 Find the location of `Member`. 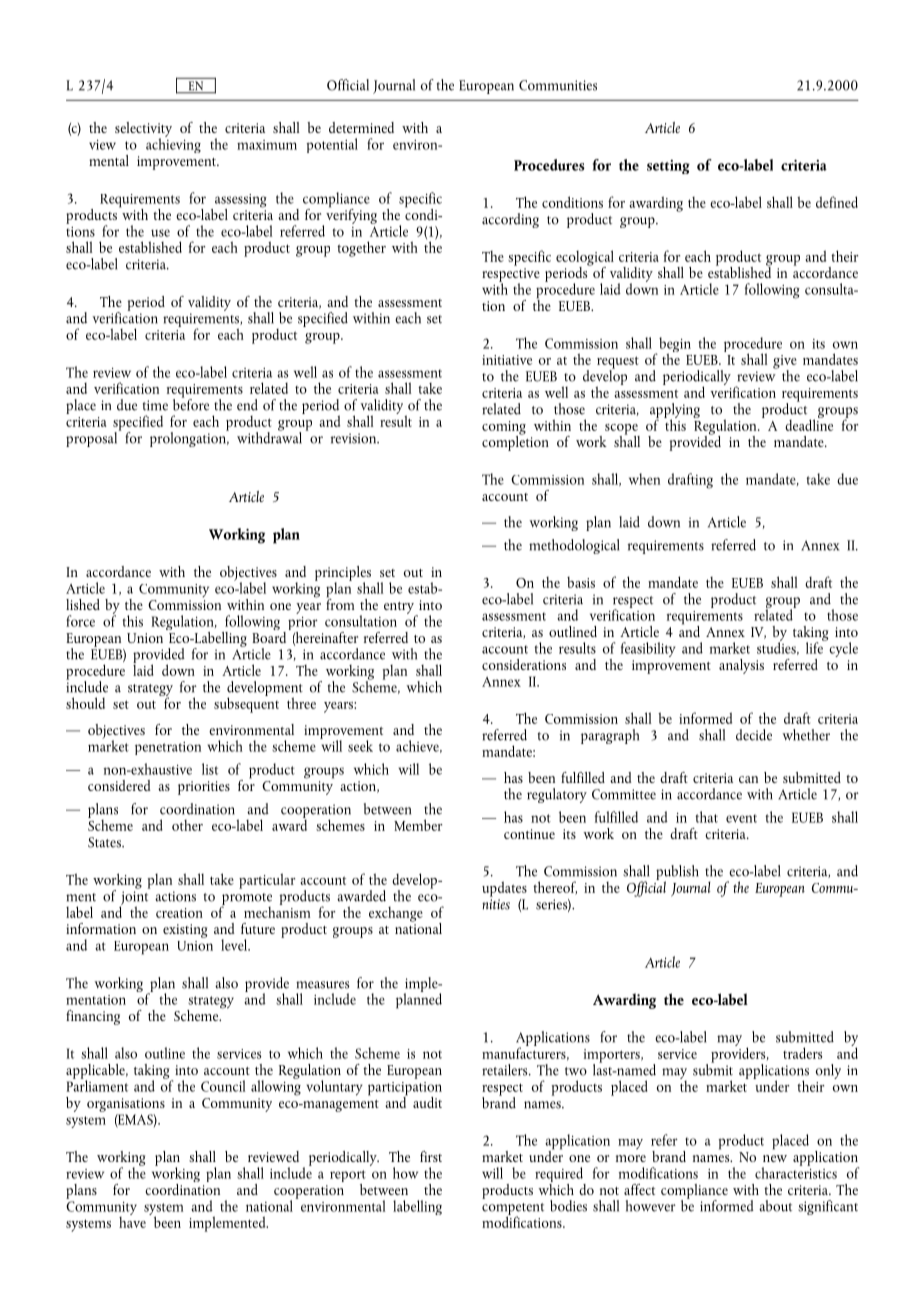

Member is located at coordinates (418, 825).
